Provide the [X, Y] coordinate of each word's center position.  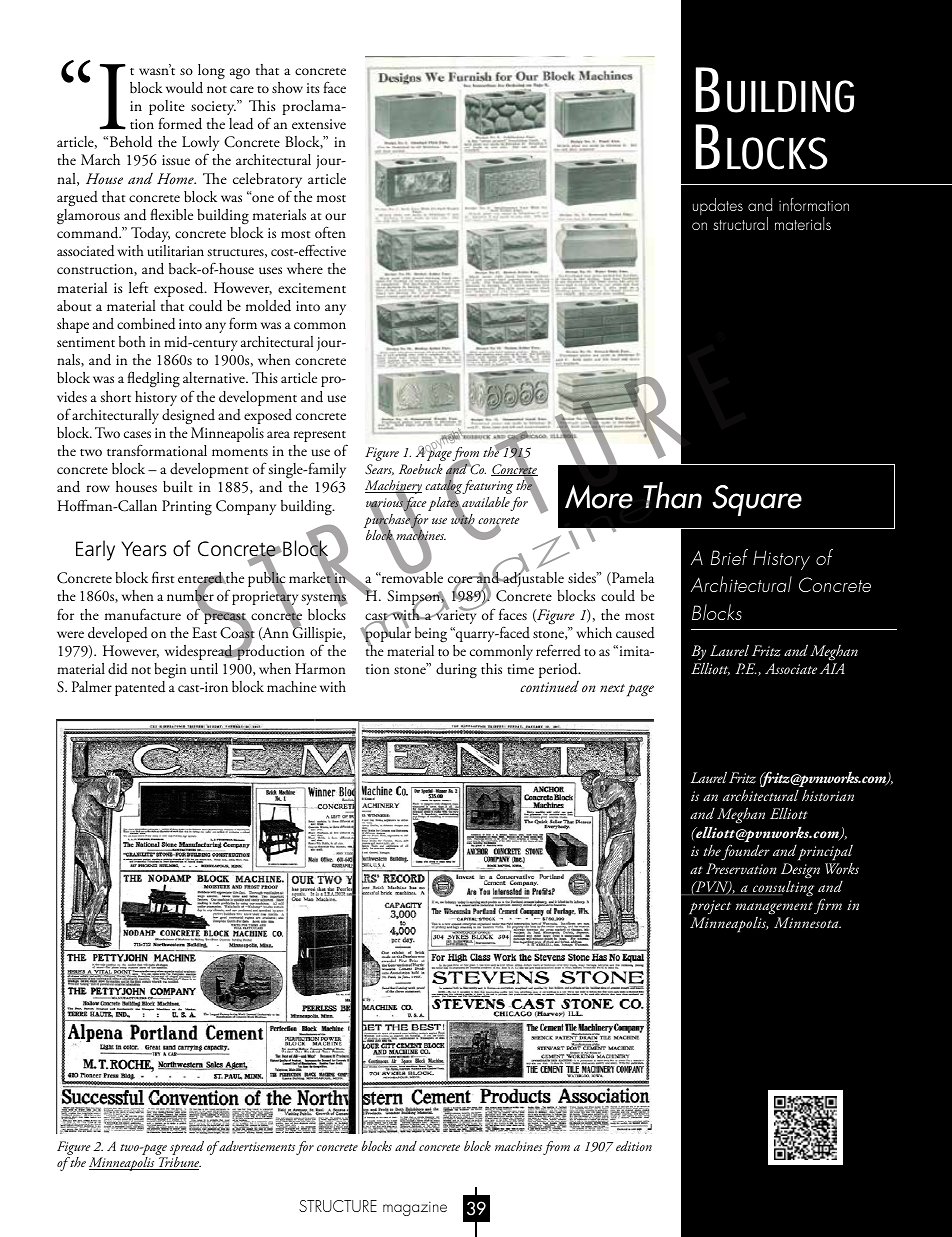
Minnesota [807, 922]
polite [167, 109]
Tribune [179, 1163]
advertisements [256, 1146]
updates [718, 206]
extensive [319, 124]
